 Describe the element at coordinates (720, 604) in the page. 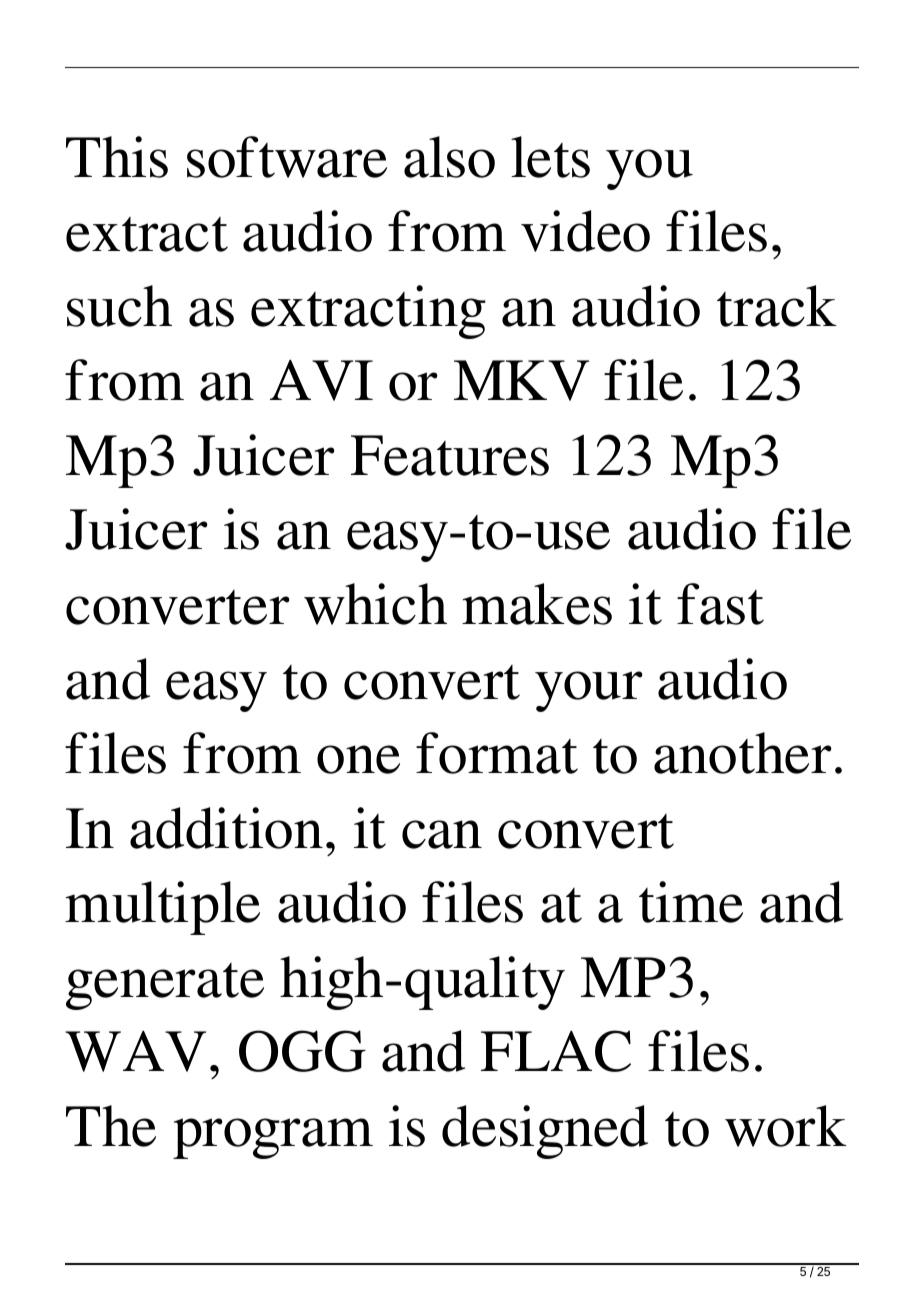

I see `fast` at that location.
